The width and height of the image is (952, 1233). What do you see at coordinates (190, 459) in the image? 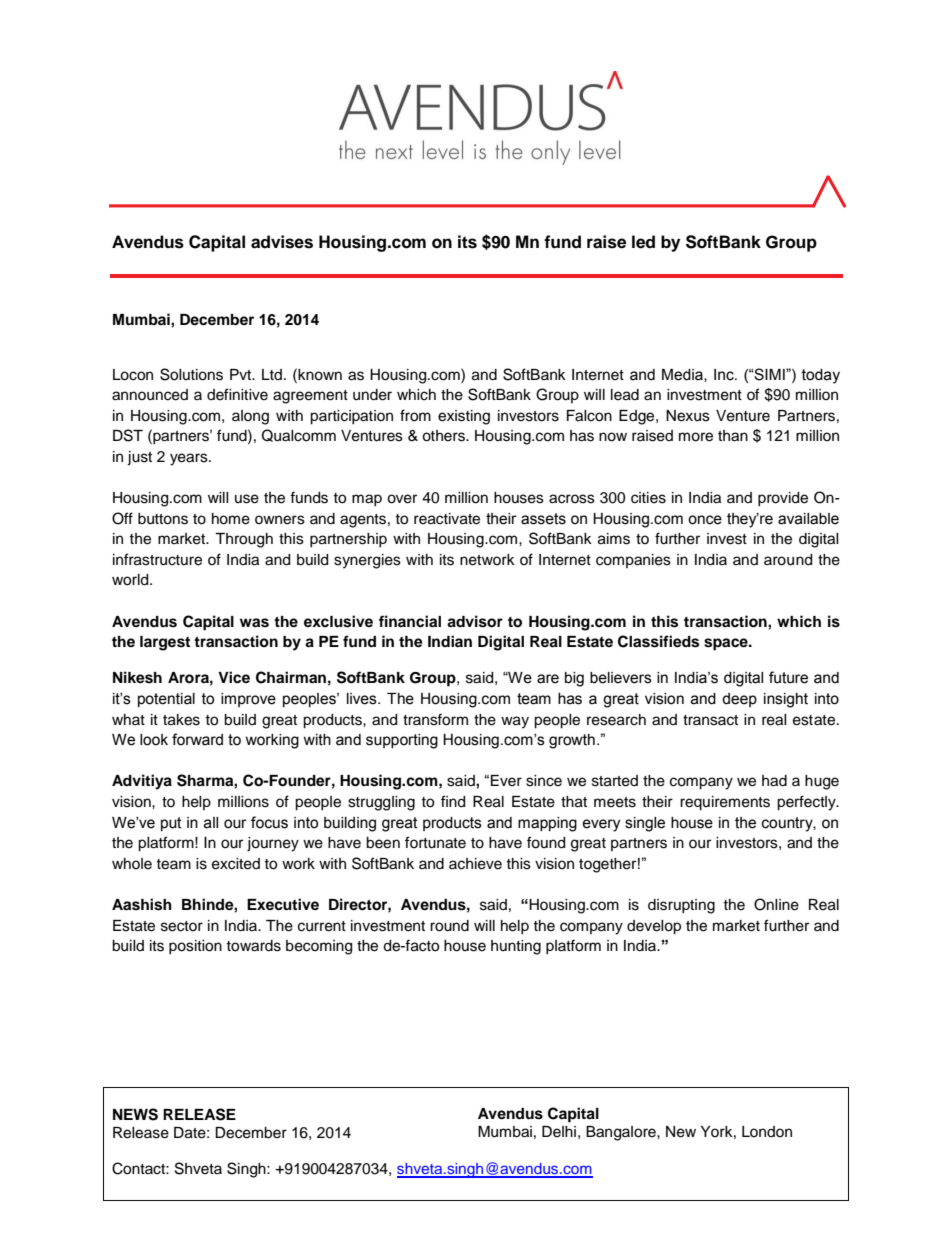
I see `years` at bounding box center [190, 459].
